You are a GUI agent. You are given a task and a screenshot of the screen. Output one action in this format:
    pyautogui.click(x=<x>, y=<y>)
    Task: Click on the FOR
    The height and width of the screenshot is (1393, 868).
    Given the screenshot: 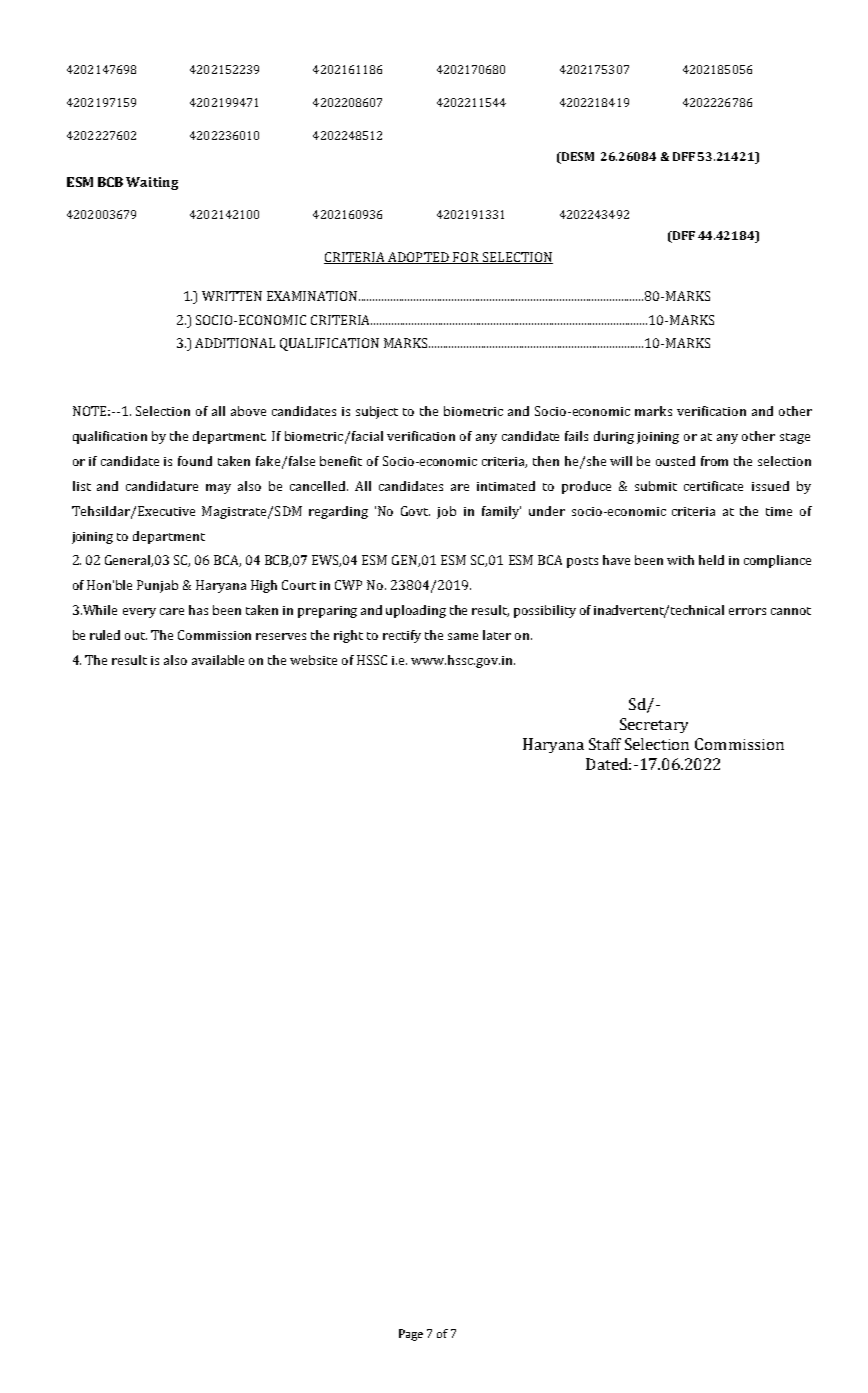 What is the action you would take?
    pyautogui.click(x=466, y=258)
